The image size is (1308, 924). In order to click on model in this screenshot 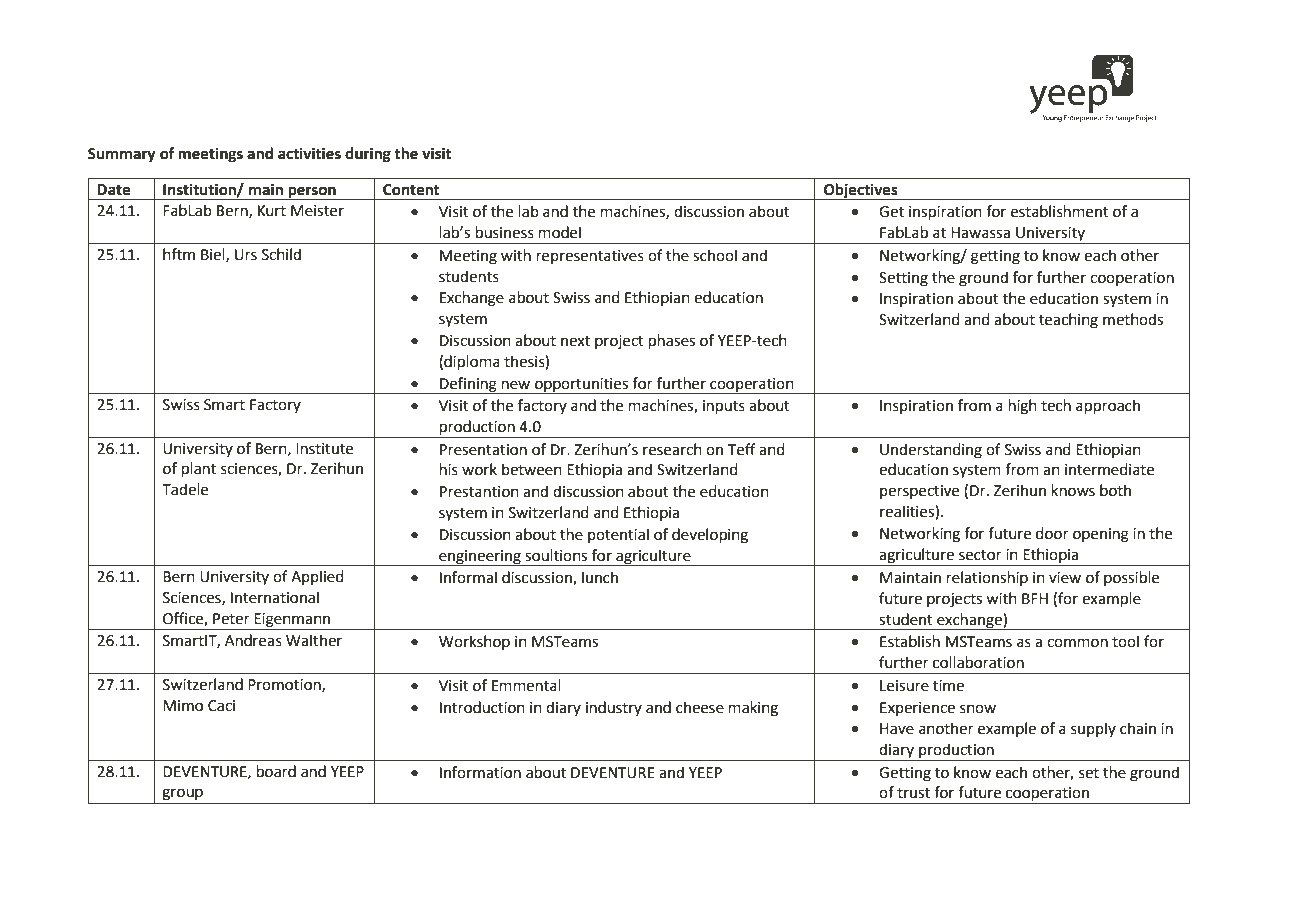, I will do `click(560, 232)`.
